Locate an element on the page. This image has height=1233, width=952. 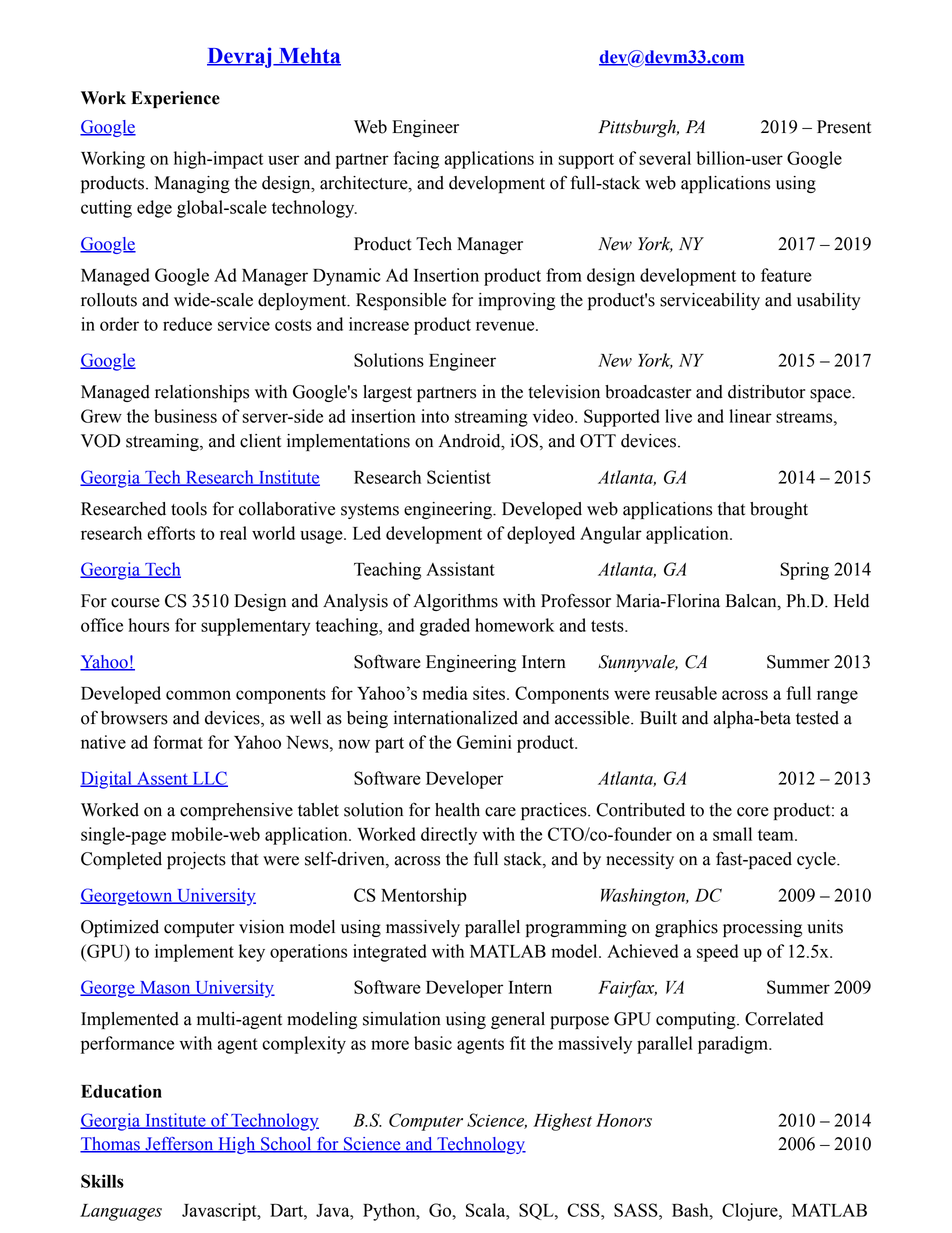
CSS is located at coordinates (584, 1210).
